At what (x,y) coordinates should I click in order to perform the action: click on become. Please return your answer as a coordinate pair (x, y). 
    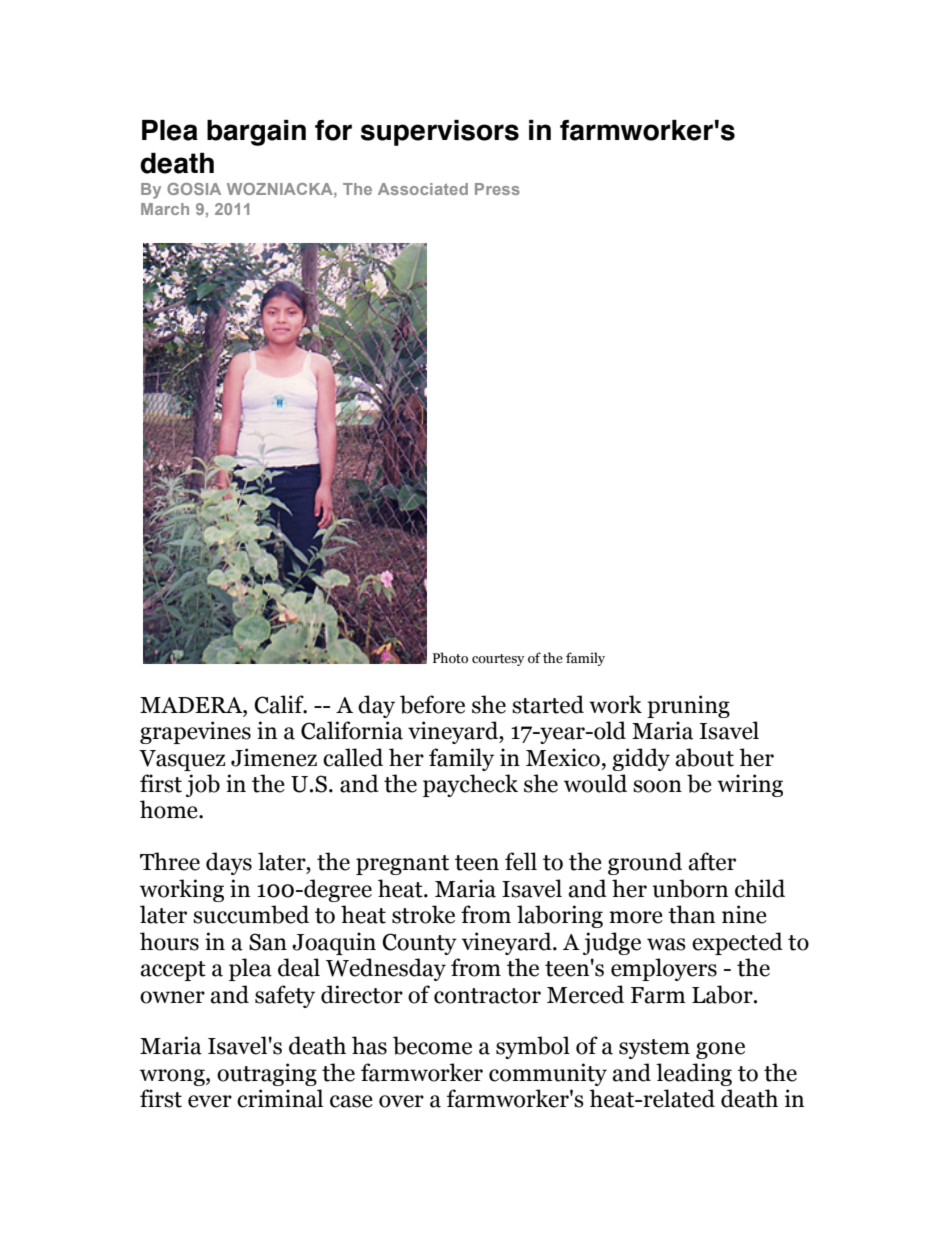
    Looking at the image, I should click on (432, 1045).
